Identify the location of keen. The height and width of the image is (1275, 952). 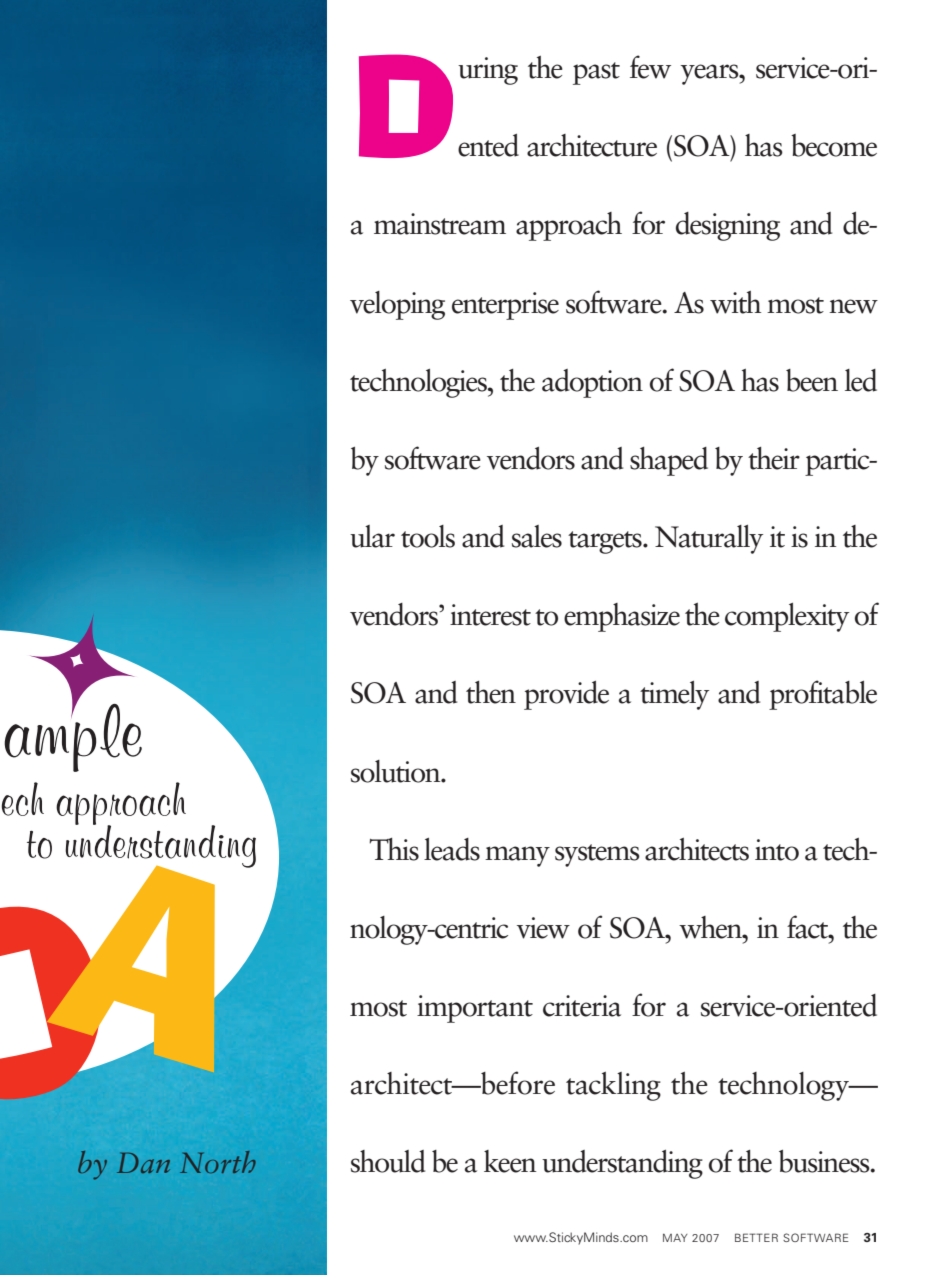
(510, 1161).
